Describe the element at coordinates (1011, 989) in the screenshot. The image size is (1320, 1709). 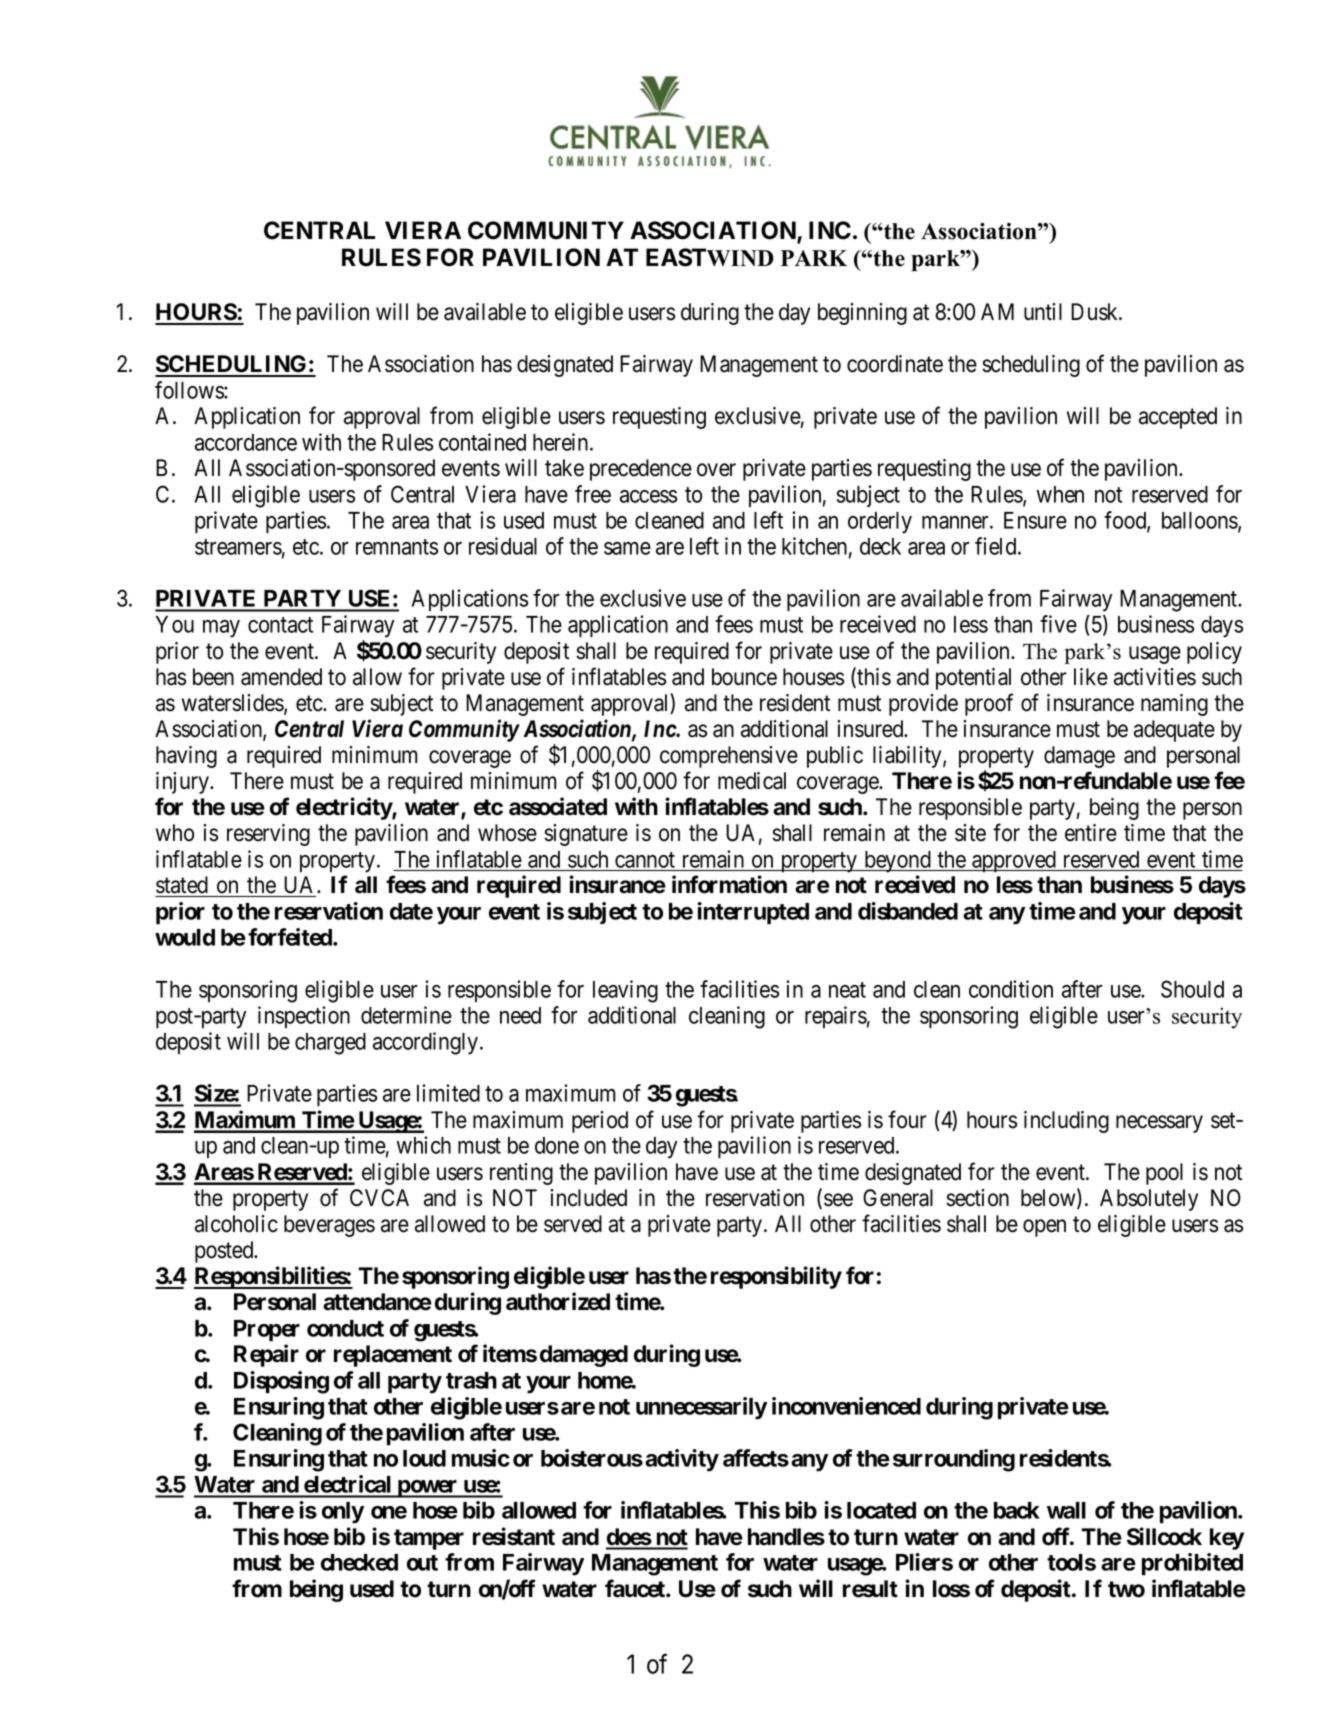
I see `condition` at that location.
